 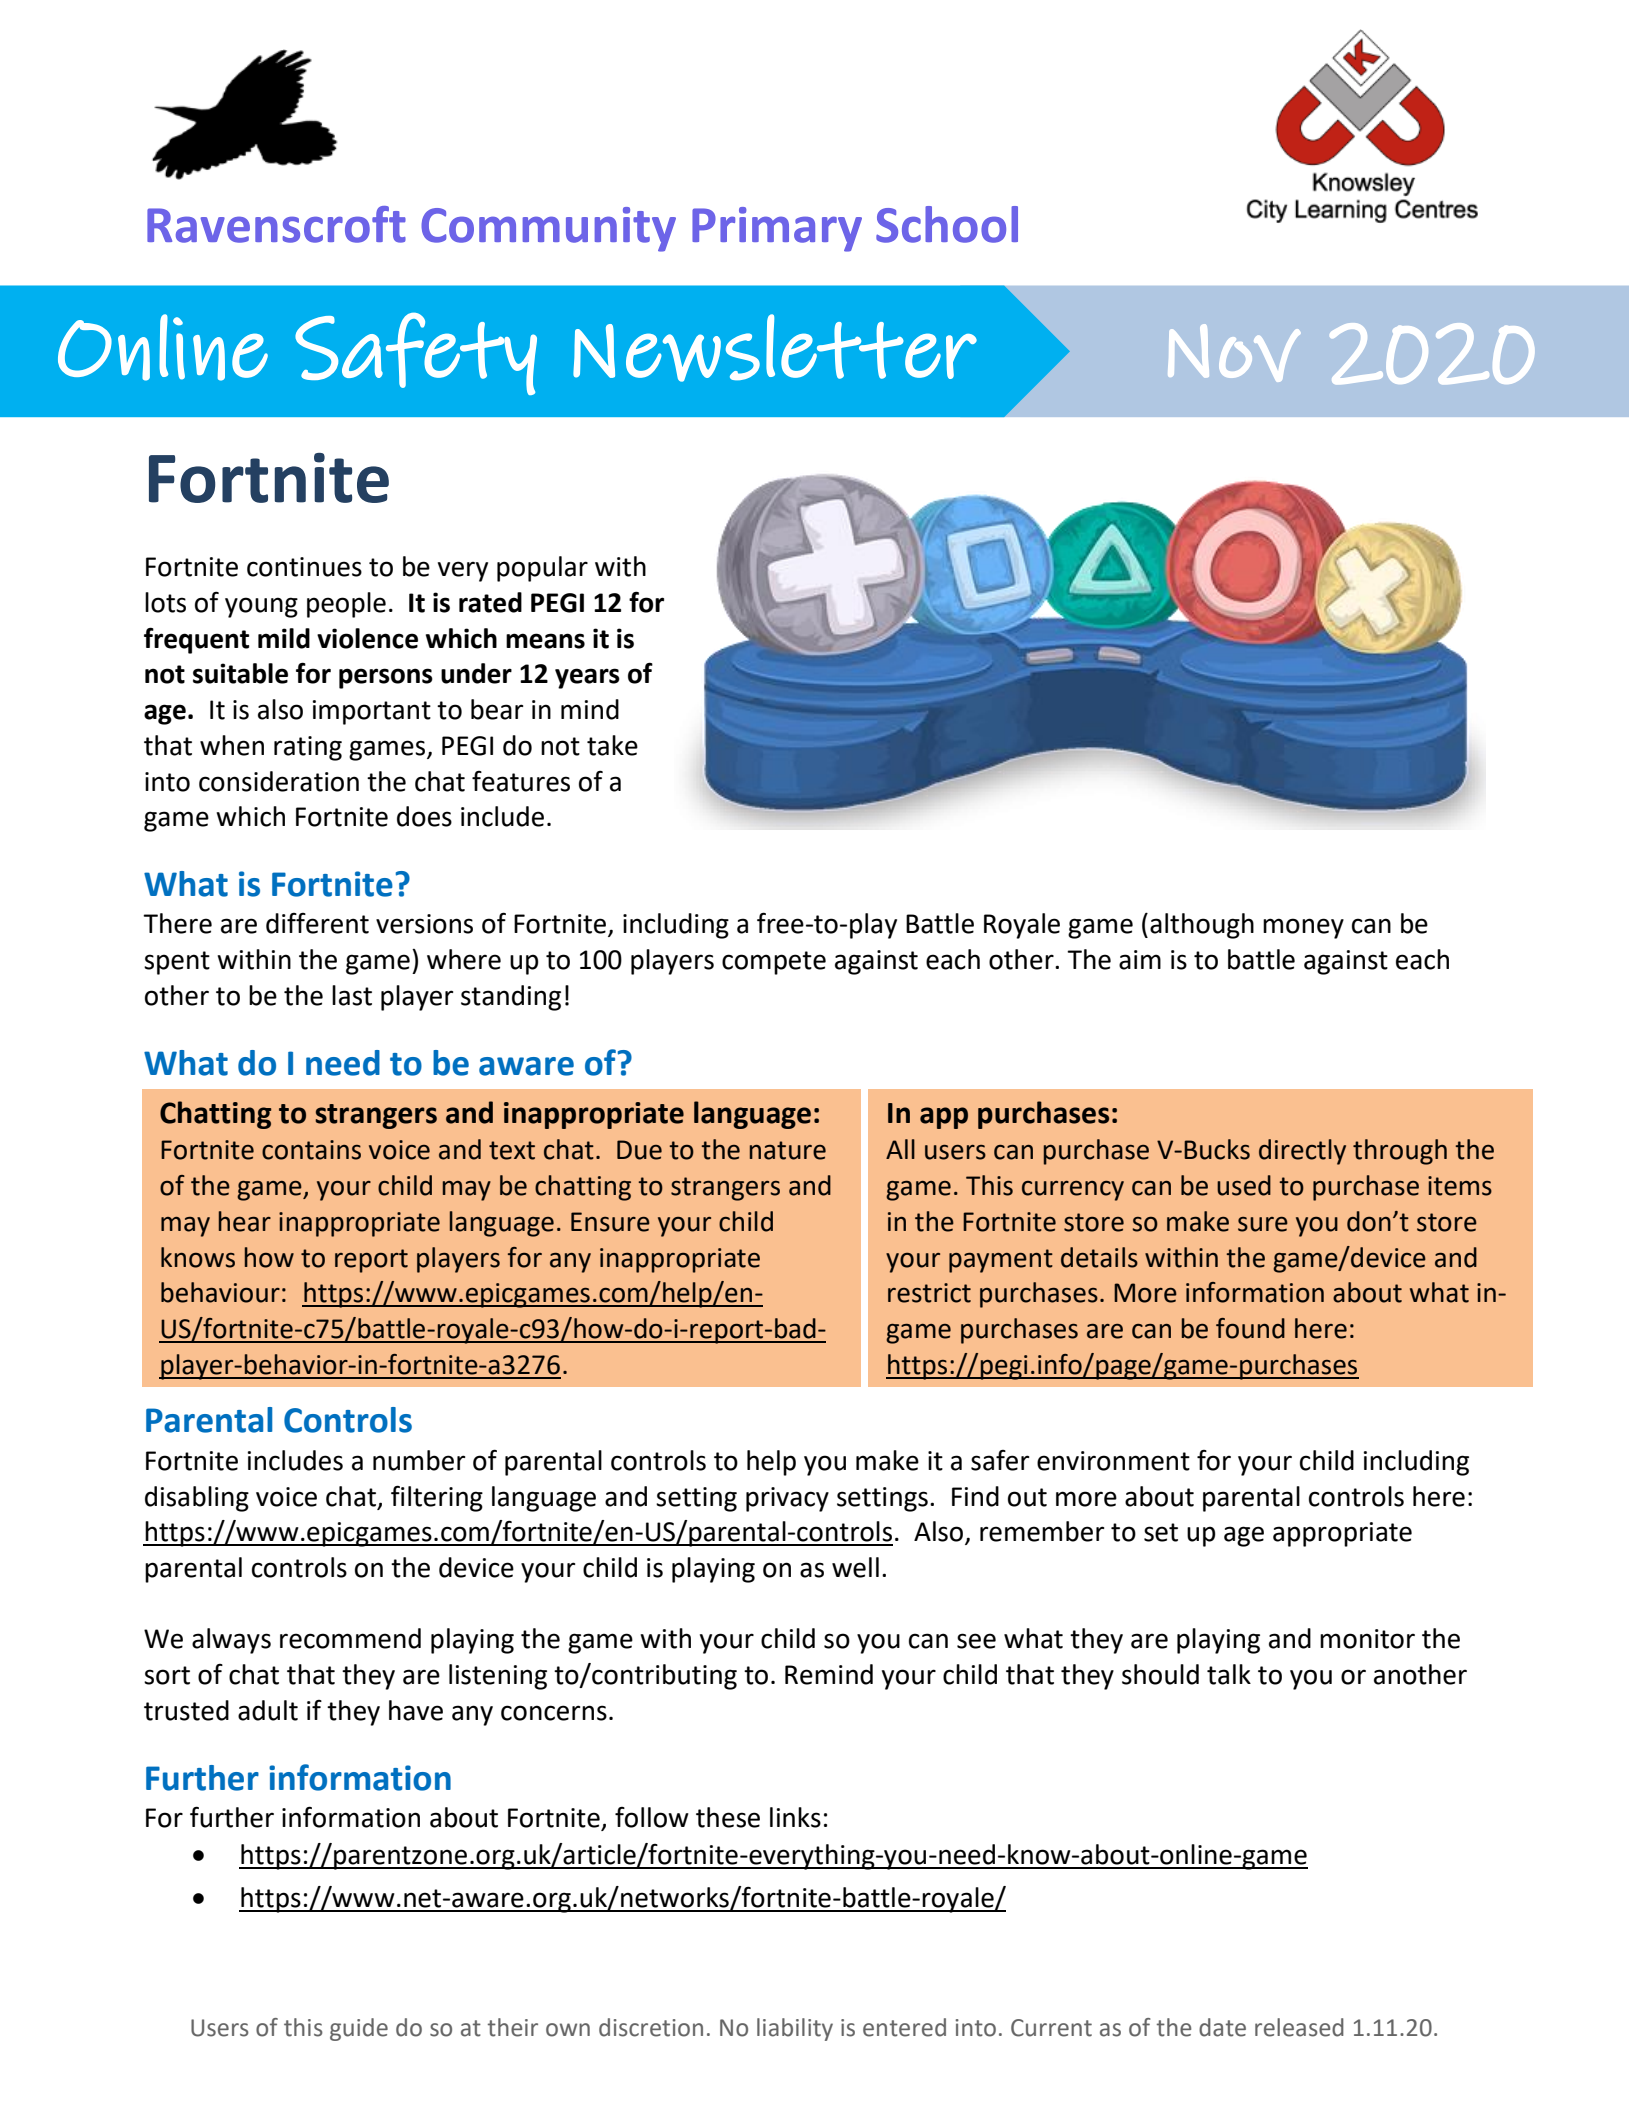 I want to click on Ravenscroft, so click(x=276, y=224).
